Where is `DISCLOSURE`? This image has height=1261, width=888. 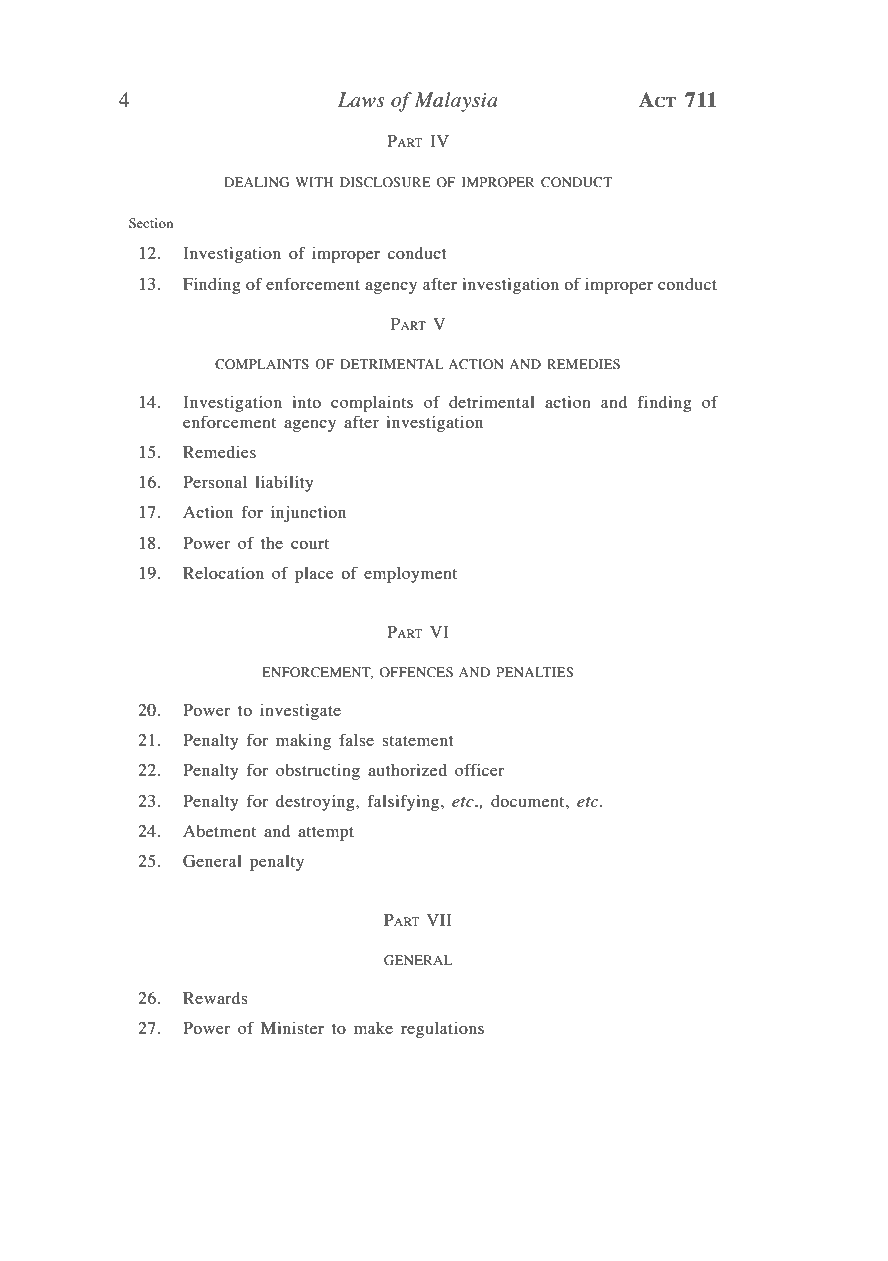 DISCLOSURE is located at coordinates (385, 182).
